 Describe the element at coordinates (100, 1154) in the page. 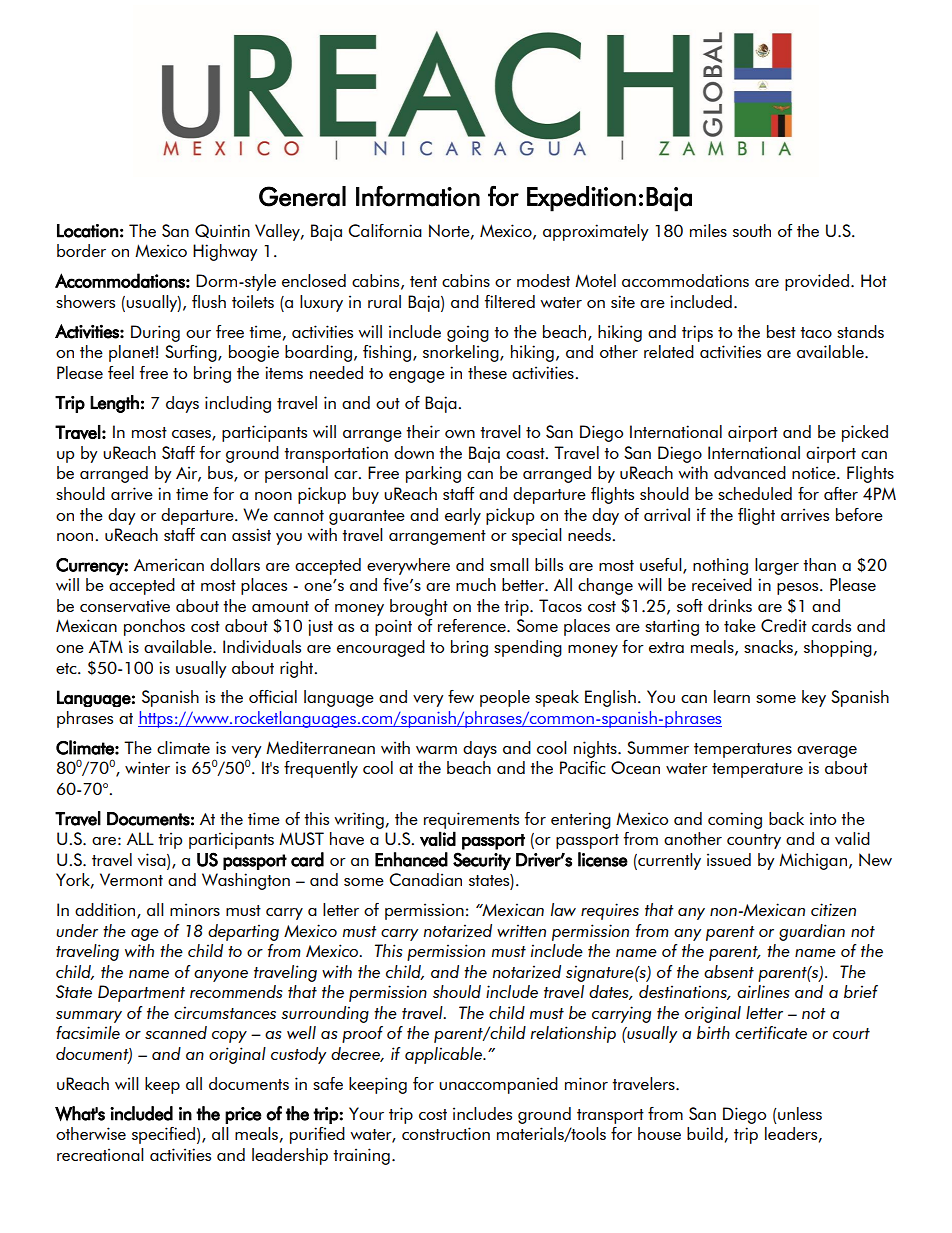

I see `recreational` at that location.
